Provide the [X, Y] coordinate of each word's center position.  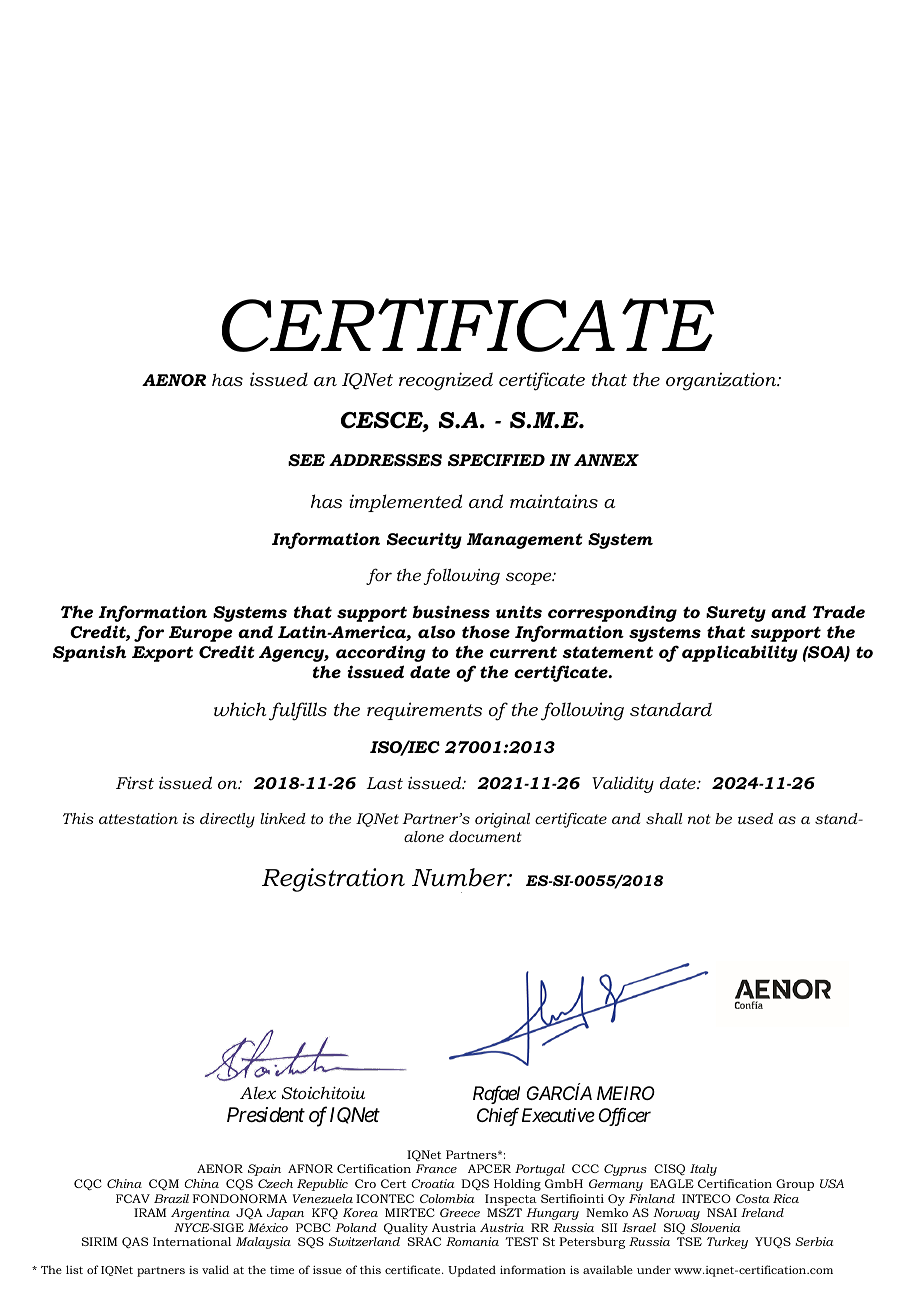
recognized [446, 381]
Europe [201, 634]
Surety [736, 614]
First [135, 782]
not [699, 819]
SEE [306, 460]
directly [227, 820]
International [192, 1241]
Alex [258, 1093]
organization [722, 381]
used [755, 818]
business [451, 611]
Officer [624, 1117]
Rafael [496, 1095]
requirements [424, 711]
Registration [333, 880]
